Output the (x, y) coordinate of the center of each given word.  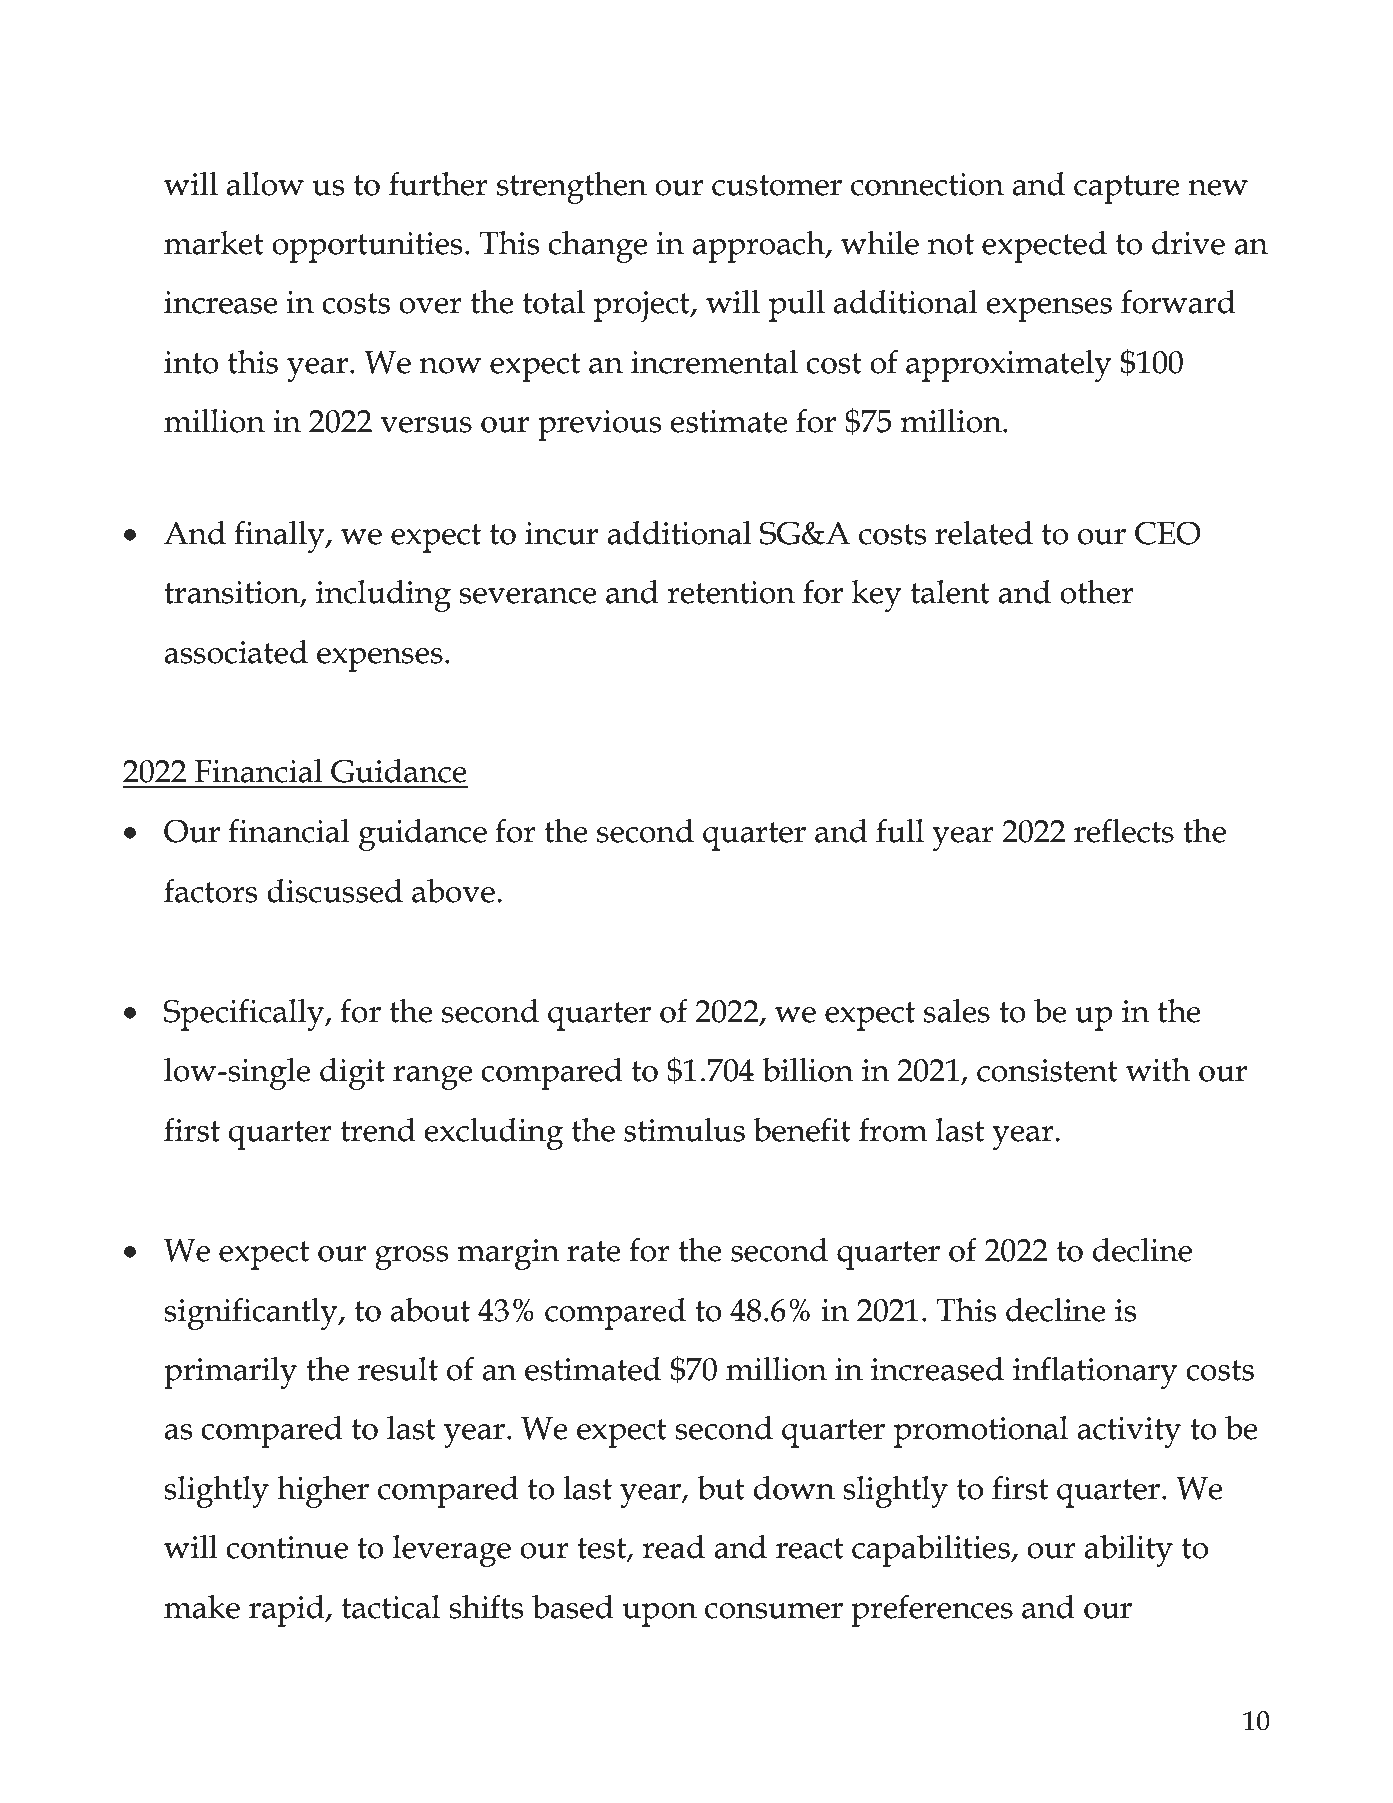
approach (759, 247)
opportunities (367, 247)
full (900, 830)
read (673, 1547)
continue (287, 1547)
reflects (1124, 830)
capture (1127, 189)
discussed (335, 891)
